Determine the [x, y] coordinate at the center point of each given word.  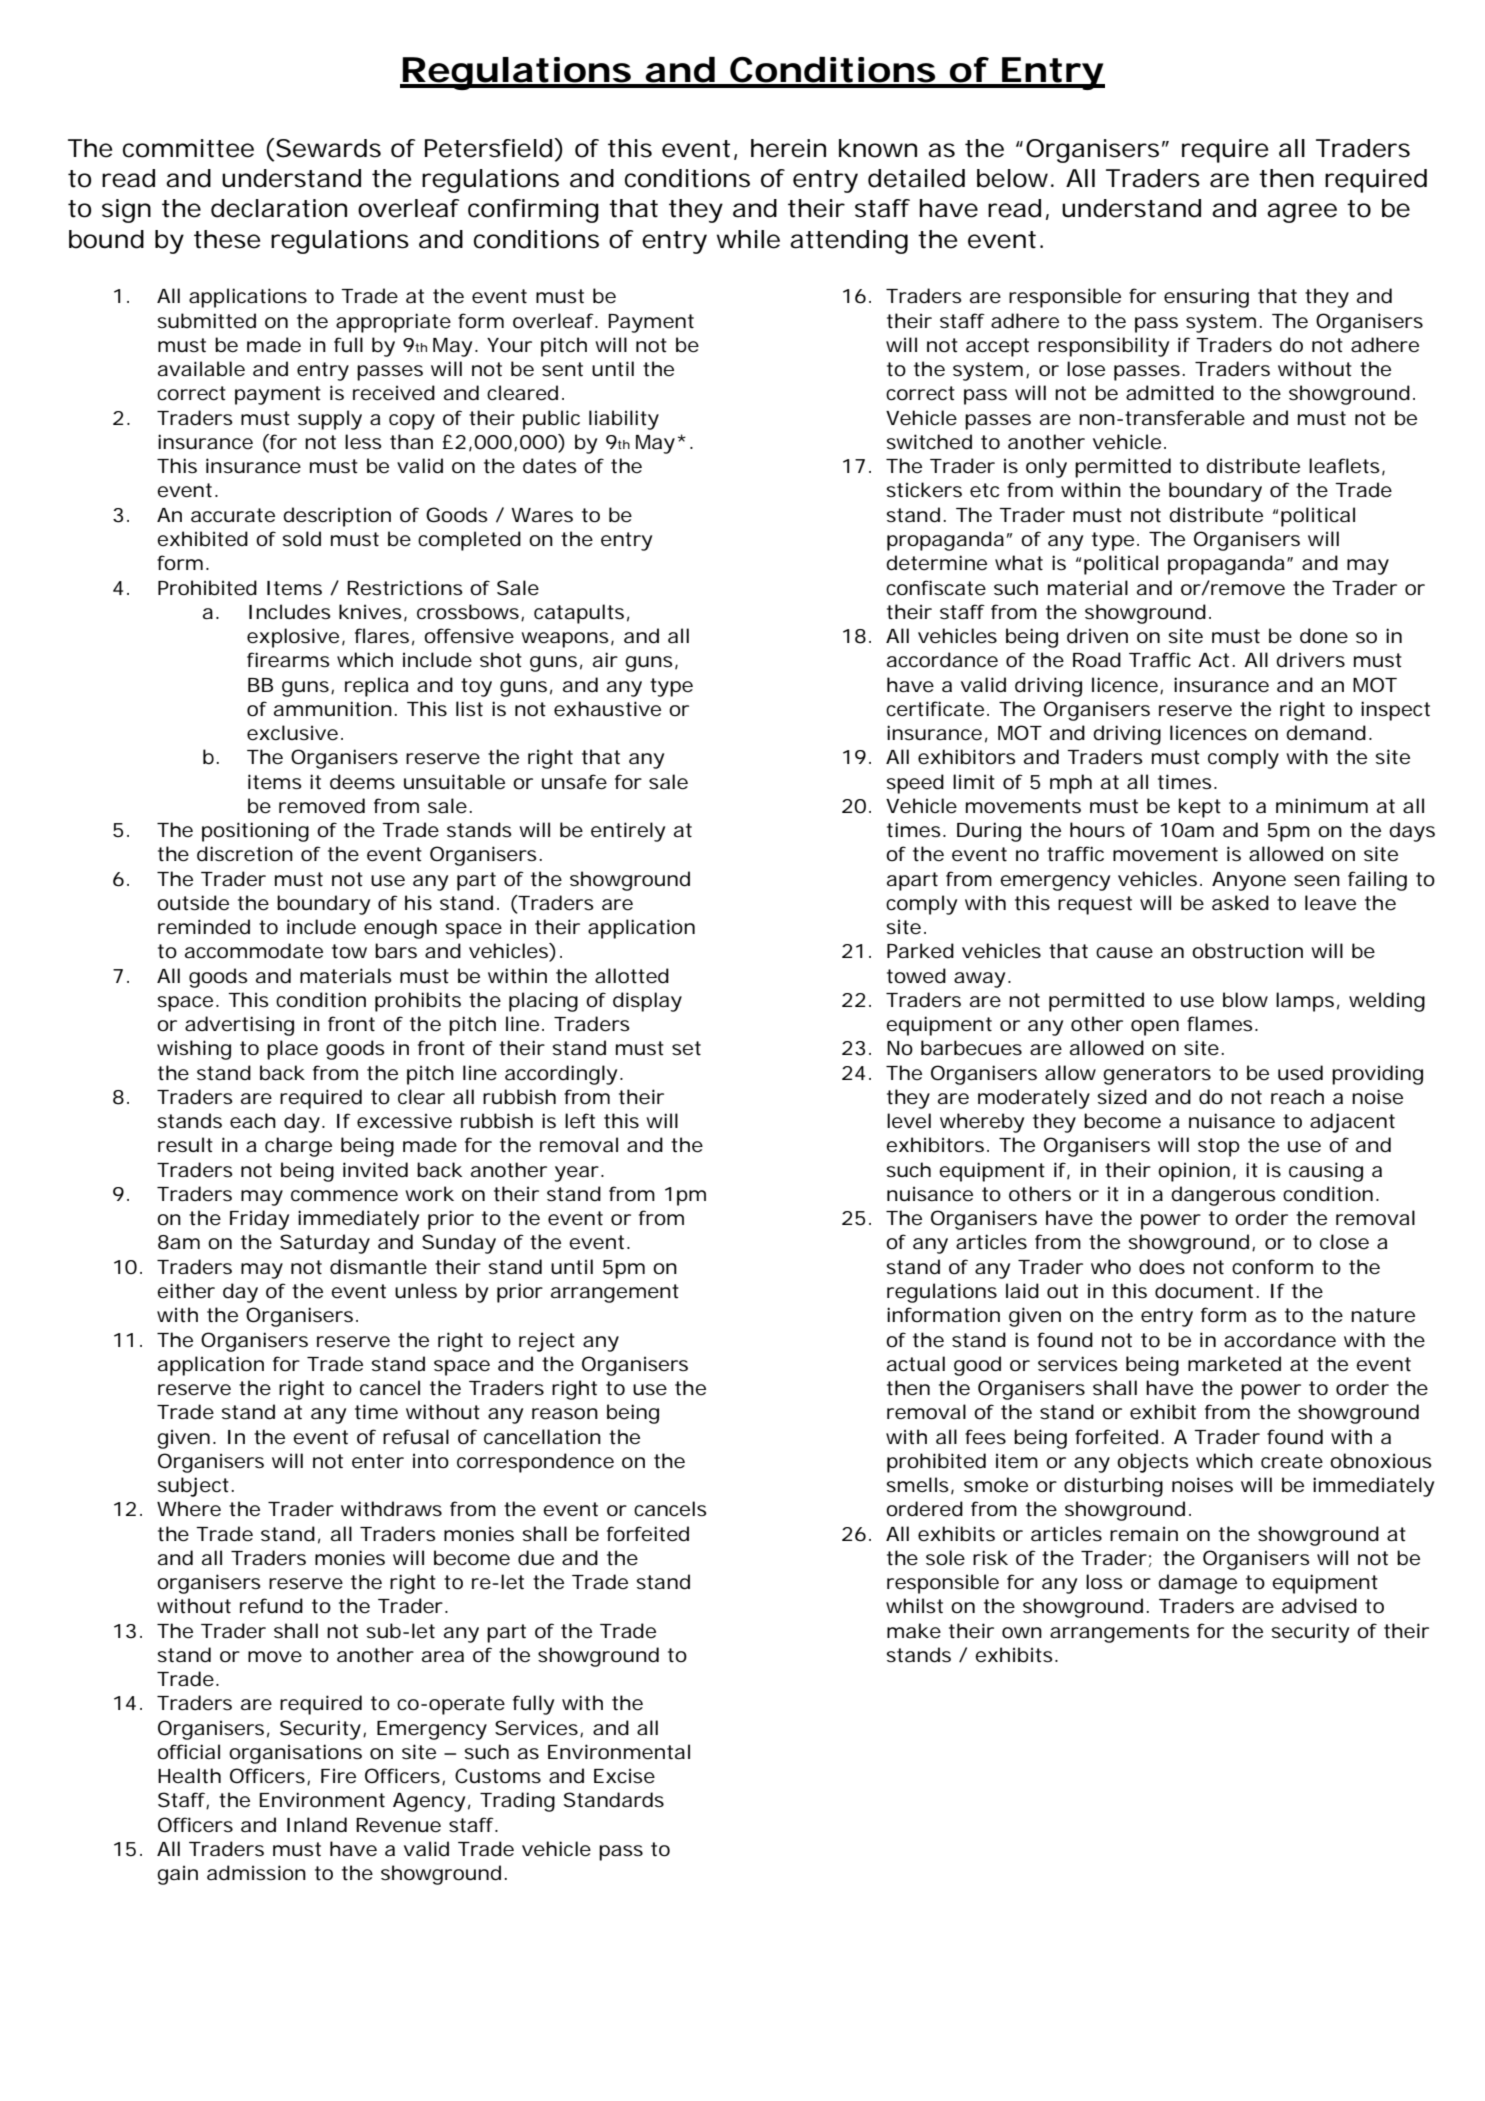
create [1292, 1461]
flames [1222, 1024]
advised [1319, 1606]
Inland [317, 1825]
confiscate [936, 588]
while [748, 239]
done [1324, 636]
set [686, 1048]
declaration [279, 208]
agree [1302, 213]
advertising [239, 1026]
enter [378, 1461]
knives [373, 612]
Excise [624, 1776]
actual [916, 1364]
